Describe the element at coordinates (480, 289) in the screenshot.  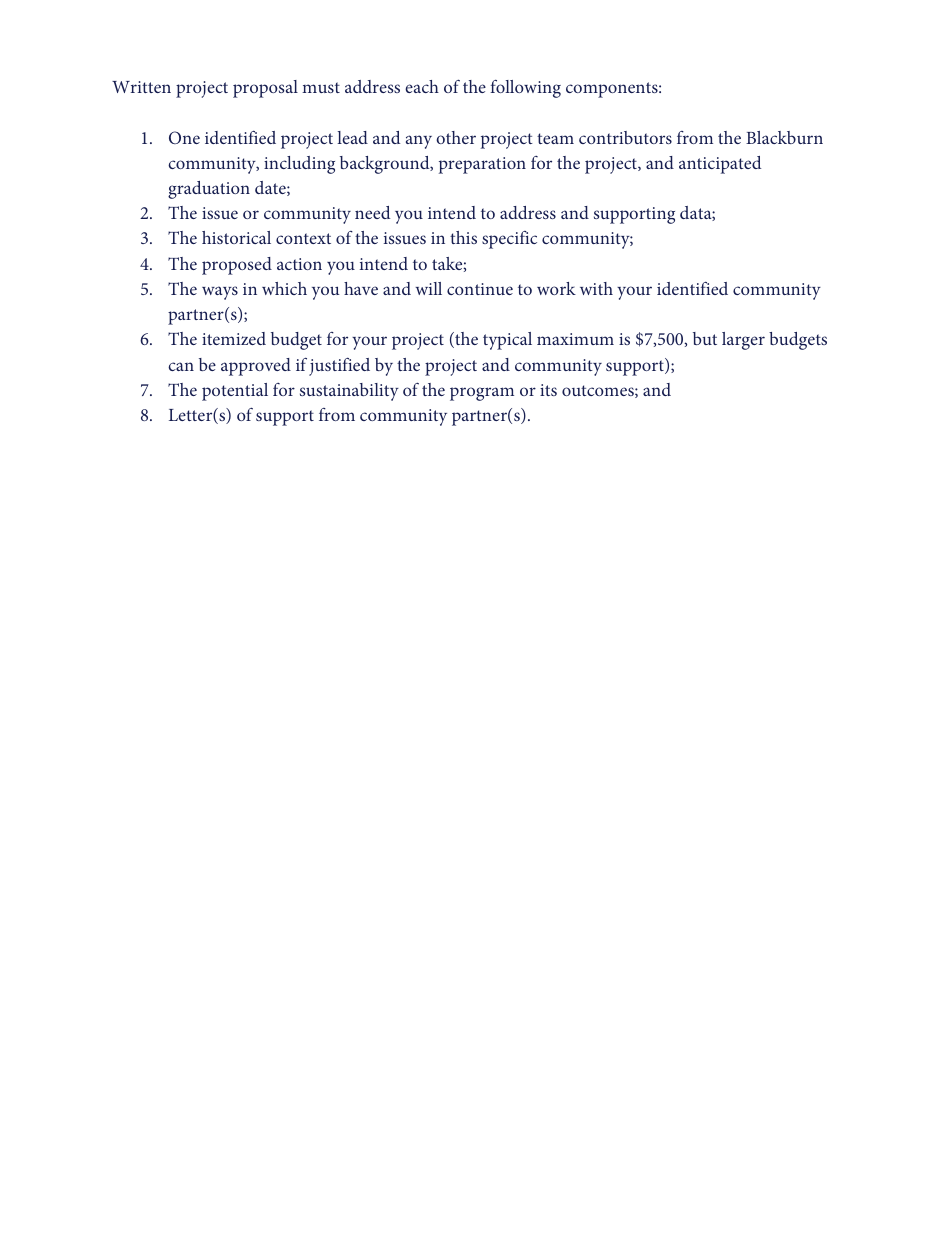
I see `continue` at that location.
